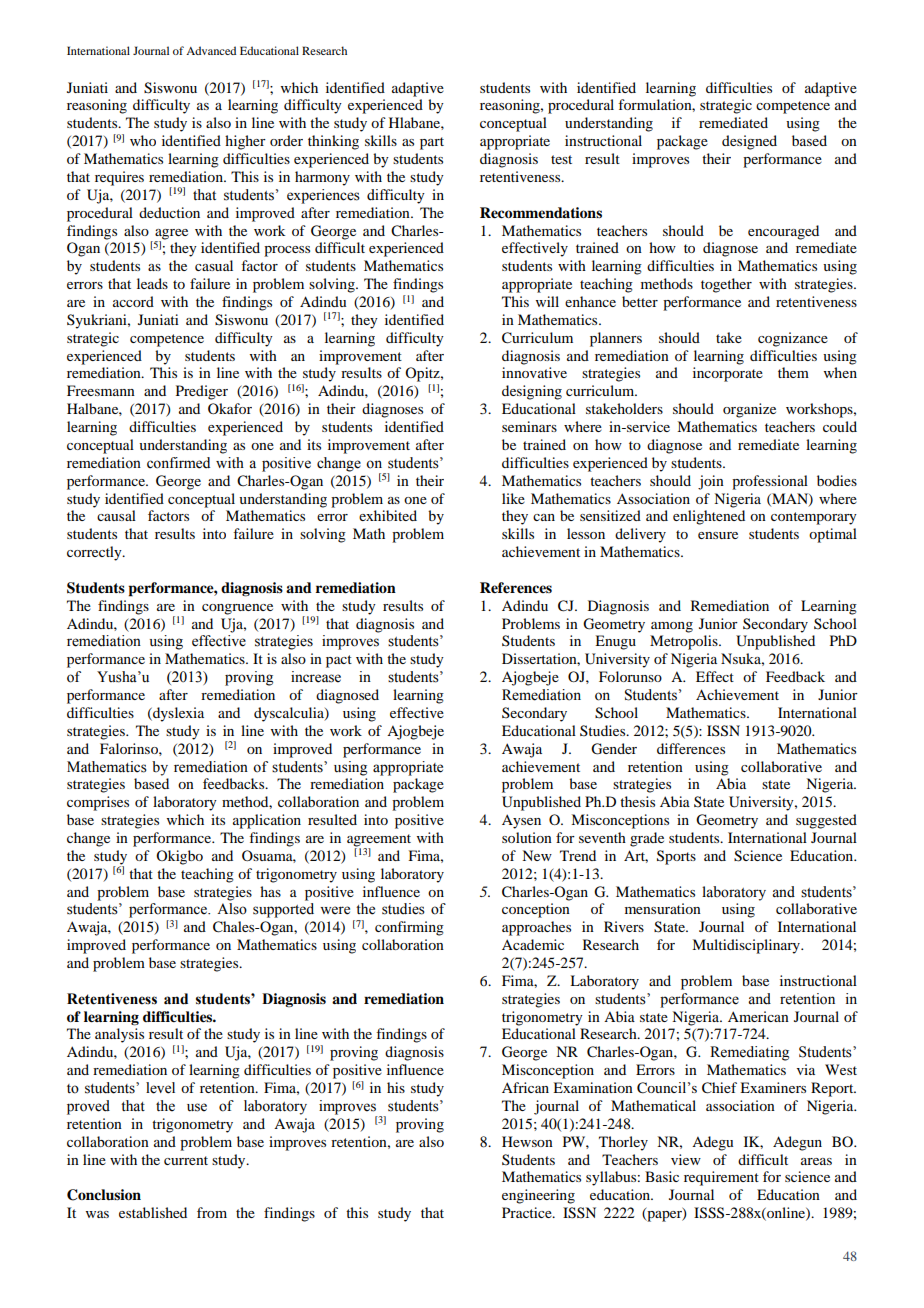  I want to click on seminars, so click(529, 426).
